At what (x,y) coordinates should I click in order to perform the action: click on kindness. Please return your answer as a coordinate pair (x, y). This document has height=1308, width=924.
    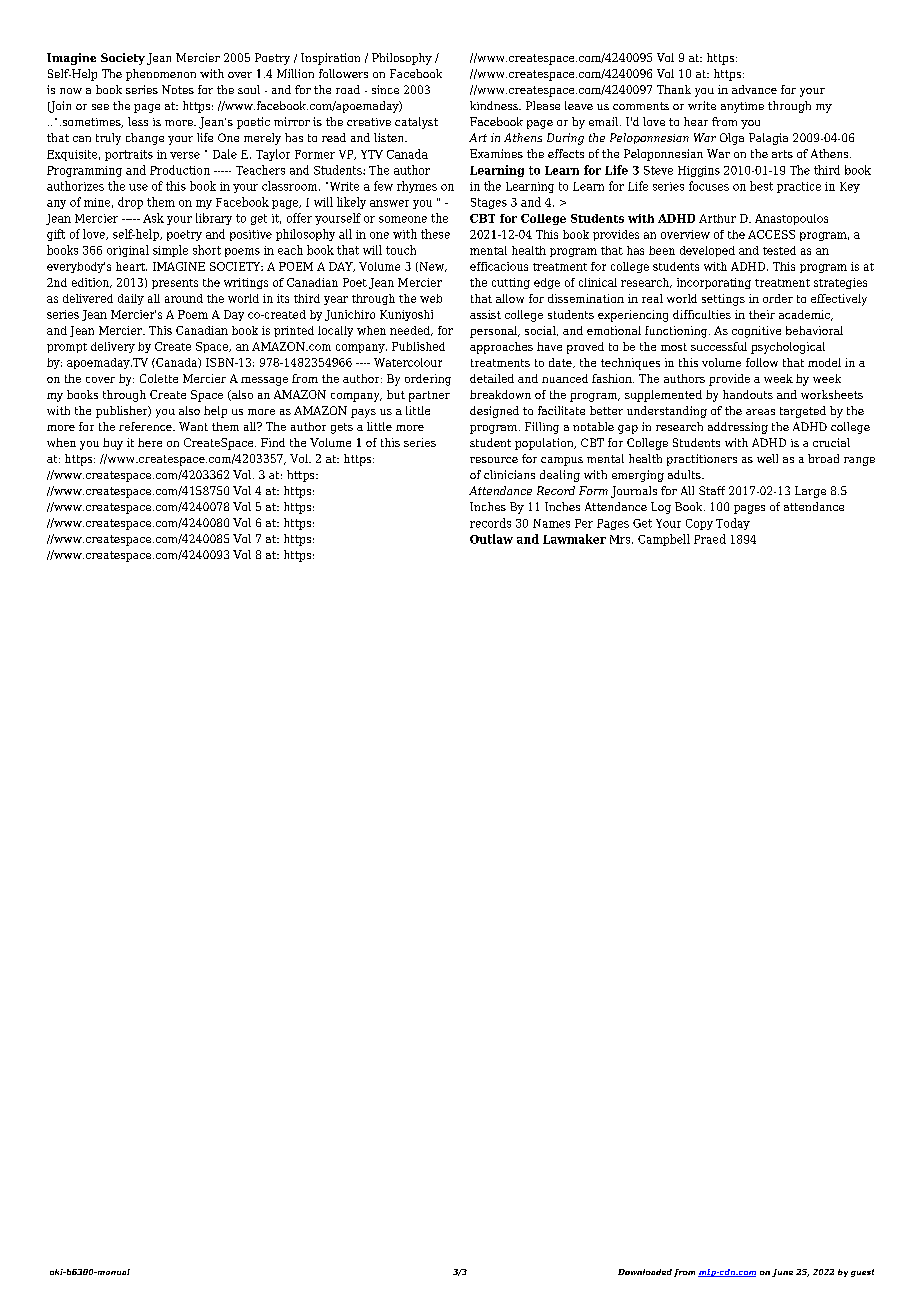
    Looking at the image, I should click on (495, 105).
